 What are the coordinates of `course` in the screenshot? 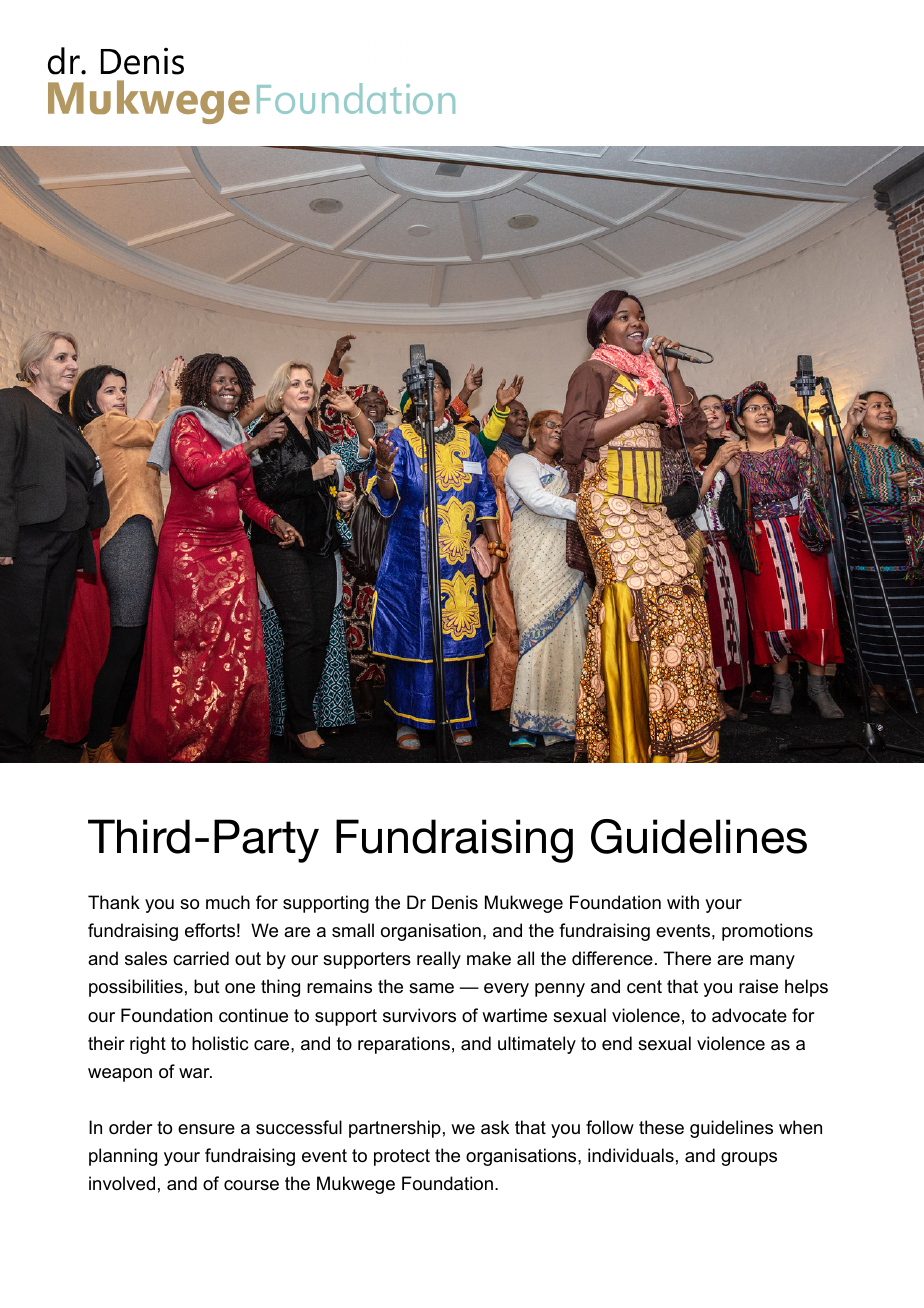 It's located at (251, 1185).
